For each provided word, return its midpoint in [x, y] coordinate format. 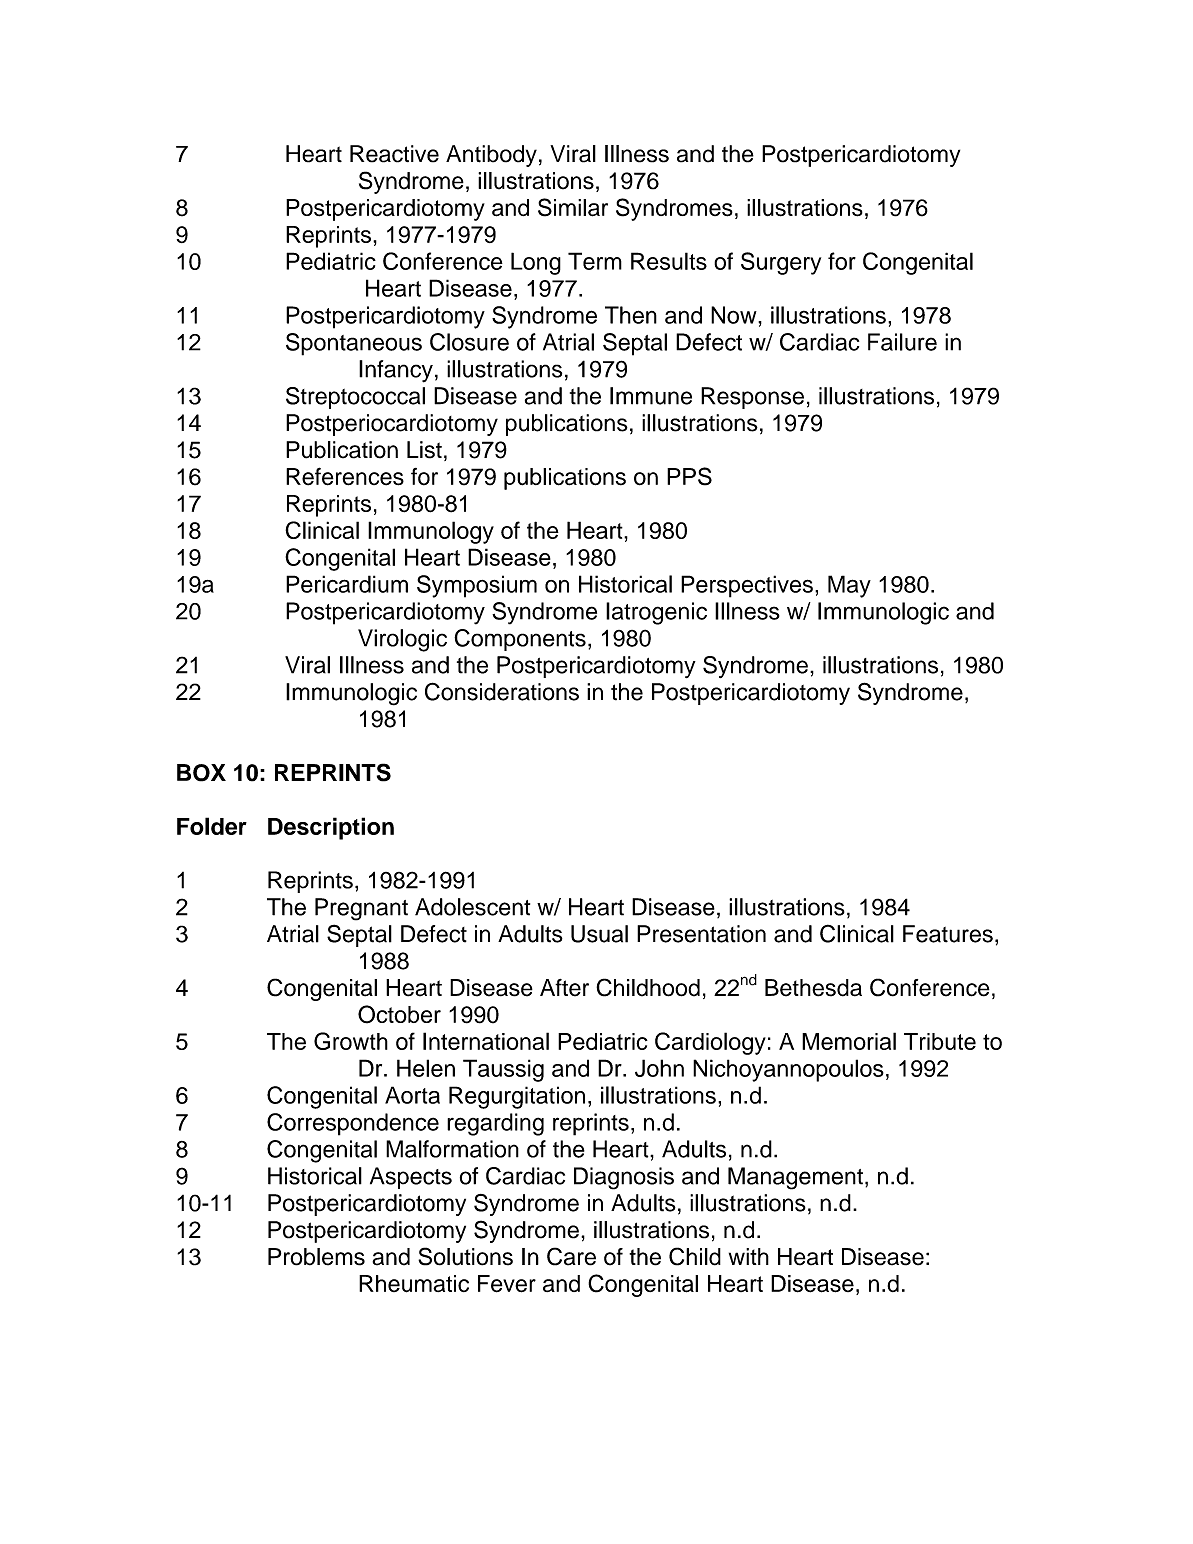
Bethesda [813, 988]
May [849, 586]
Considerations [502, 691]
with [749, 1256]
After [564, 988]
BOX [201, 773]
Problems [316, 1257]
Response [752, 398]
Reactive [394, 154]
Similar [573, 207]
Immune [651, 396]
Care [571, 1256]
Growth [351, 1041]
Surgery [781, 263]
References [345, 476]
